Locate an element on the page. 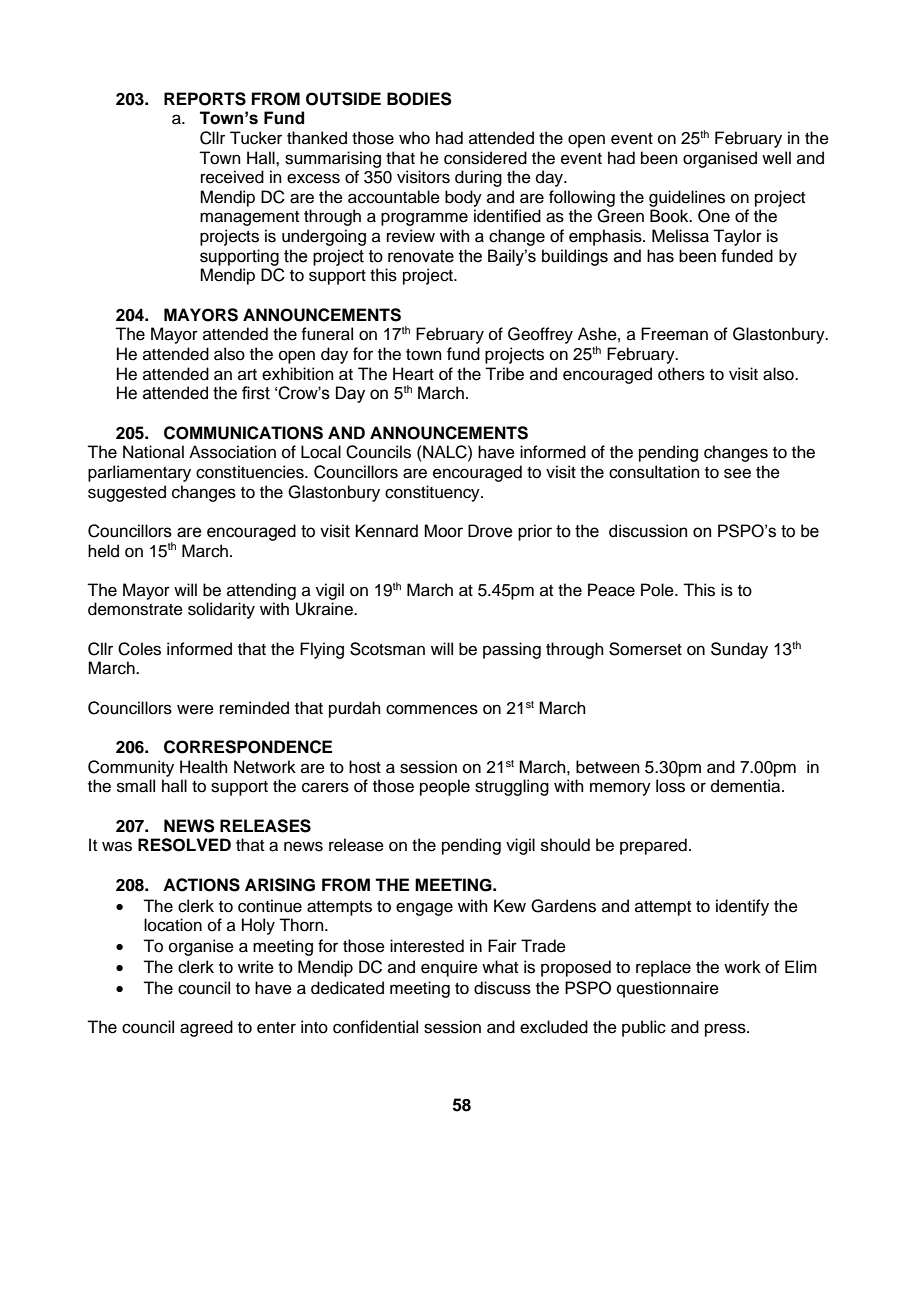 The width and height of the image is (924, 1308). REPORTS is located at coordinates (205, 99).
